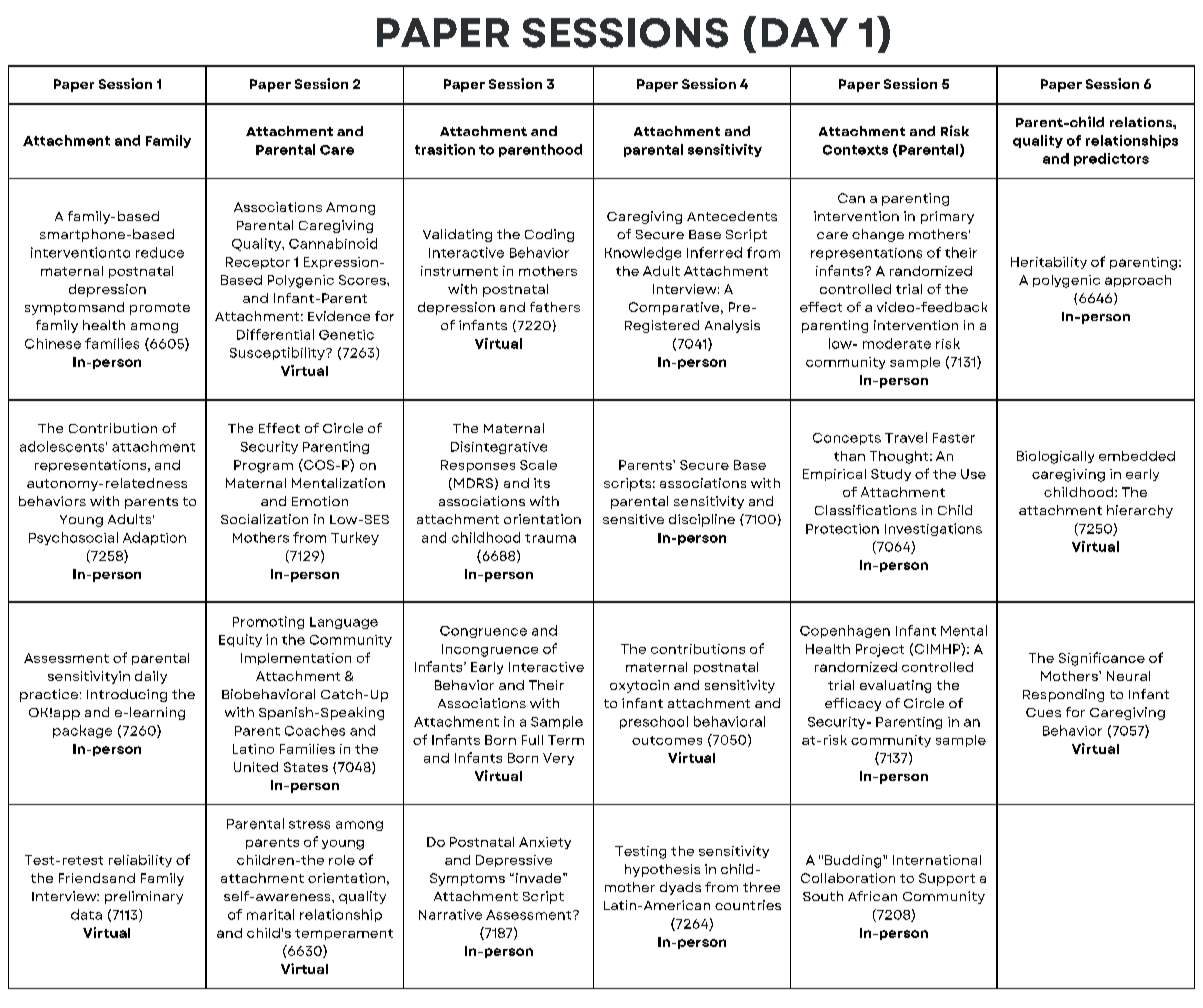  I want to click on promote, so click(160, 309).
